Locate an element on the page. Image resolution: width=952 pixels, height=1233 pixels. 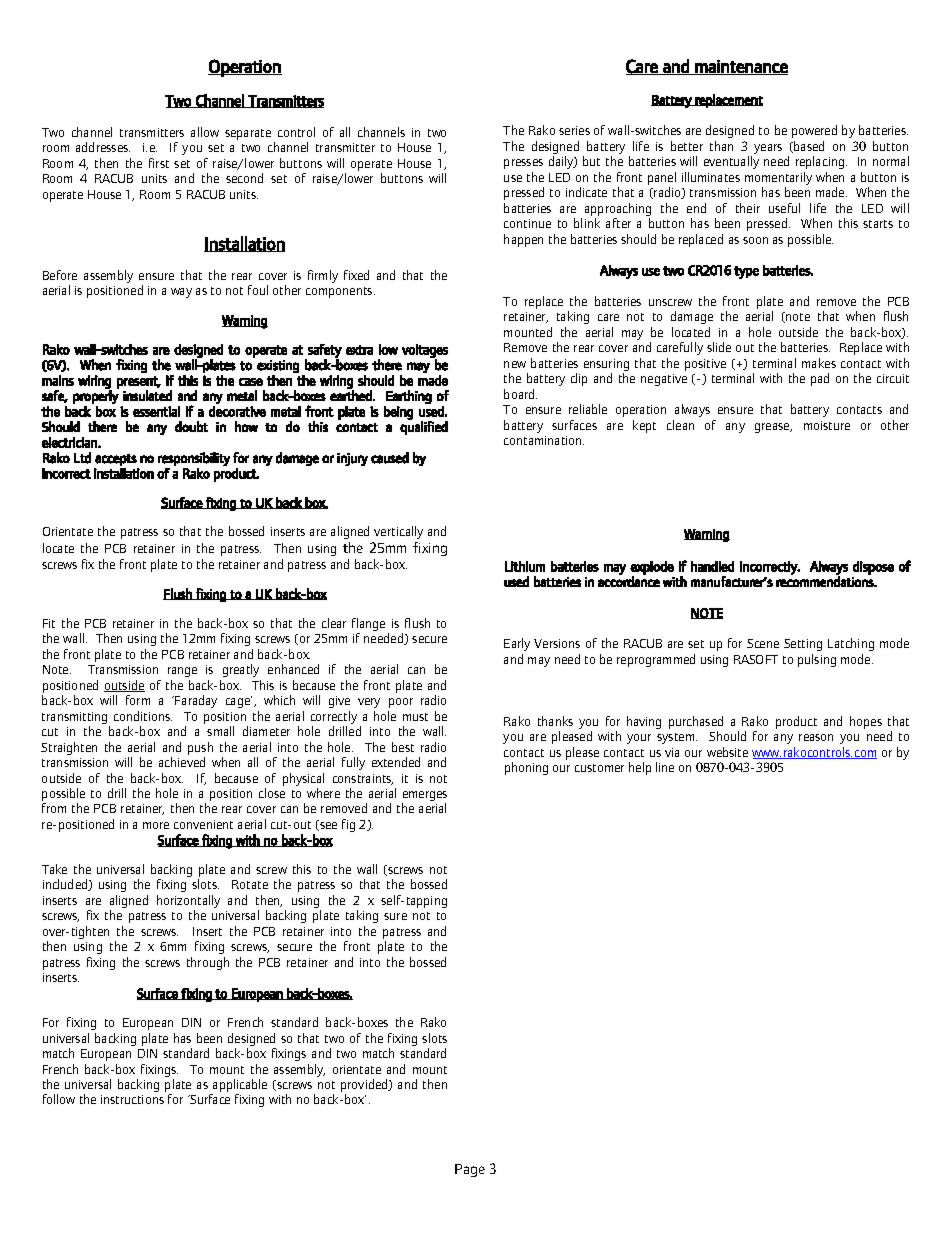
reason is located at coordinates (816, 737).
